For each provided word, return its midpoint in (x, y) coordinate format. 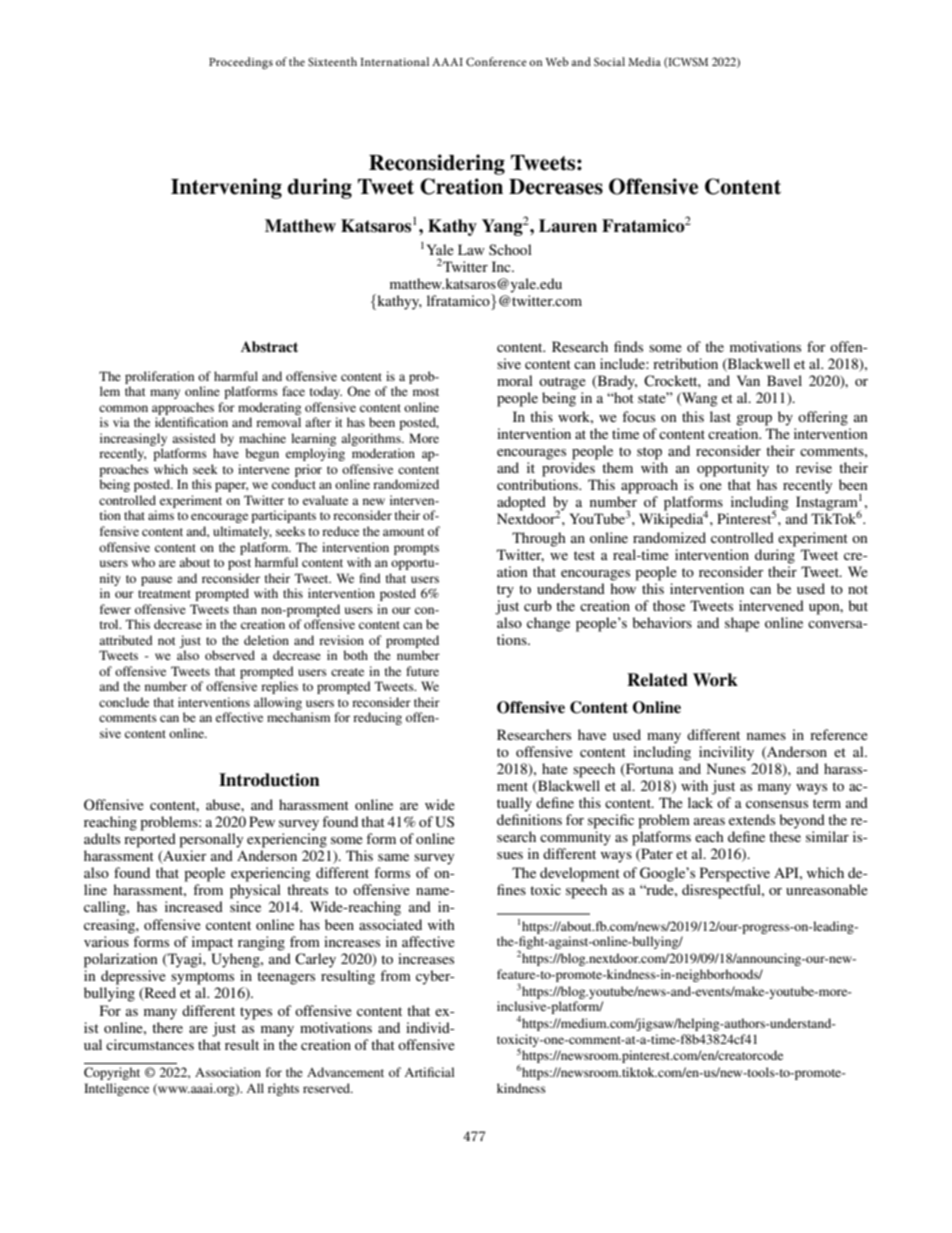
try (505, 591)
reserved (328, 1088)
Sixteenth (332, 61)
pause (156, 581)
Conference (496, 61)
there (167, 1027)
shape (742, 624)
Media (644, 61)
